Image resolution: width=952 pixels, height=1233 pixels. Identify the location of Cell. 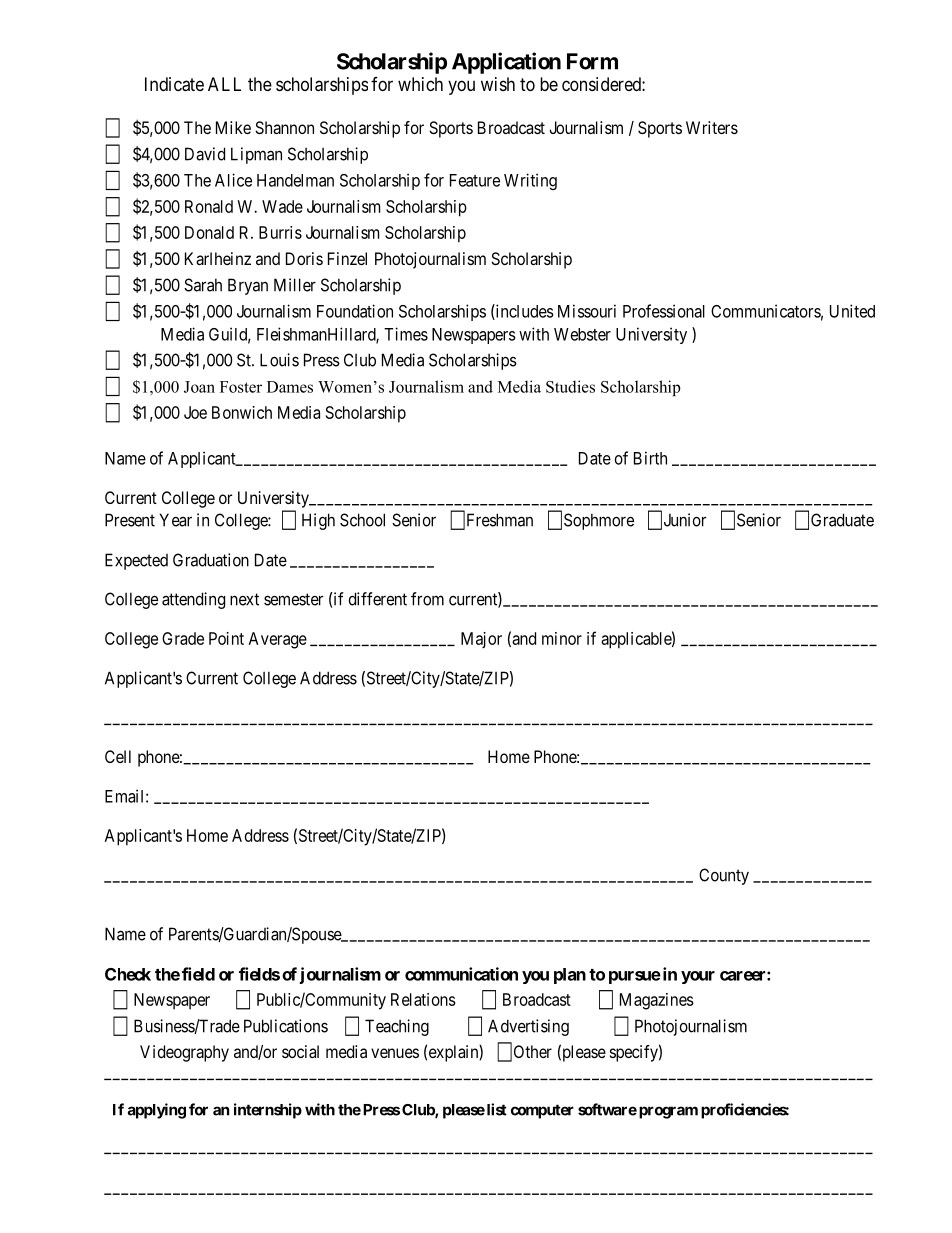
(118, 756).
